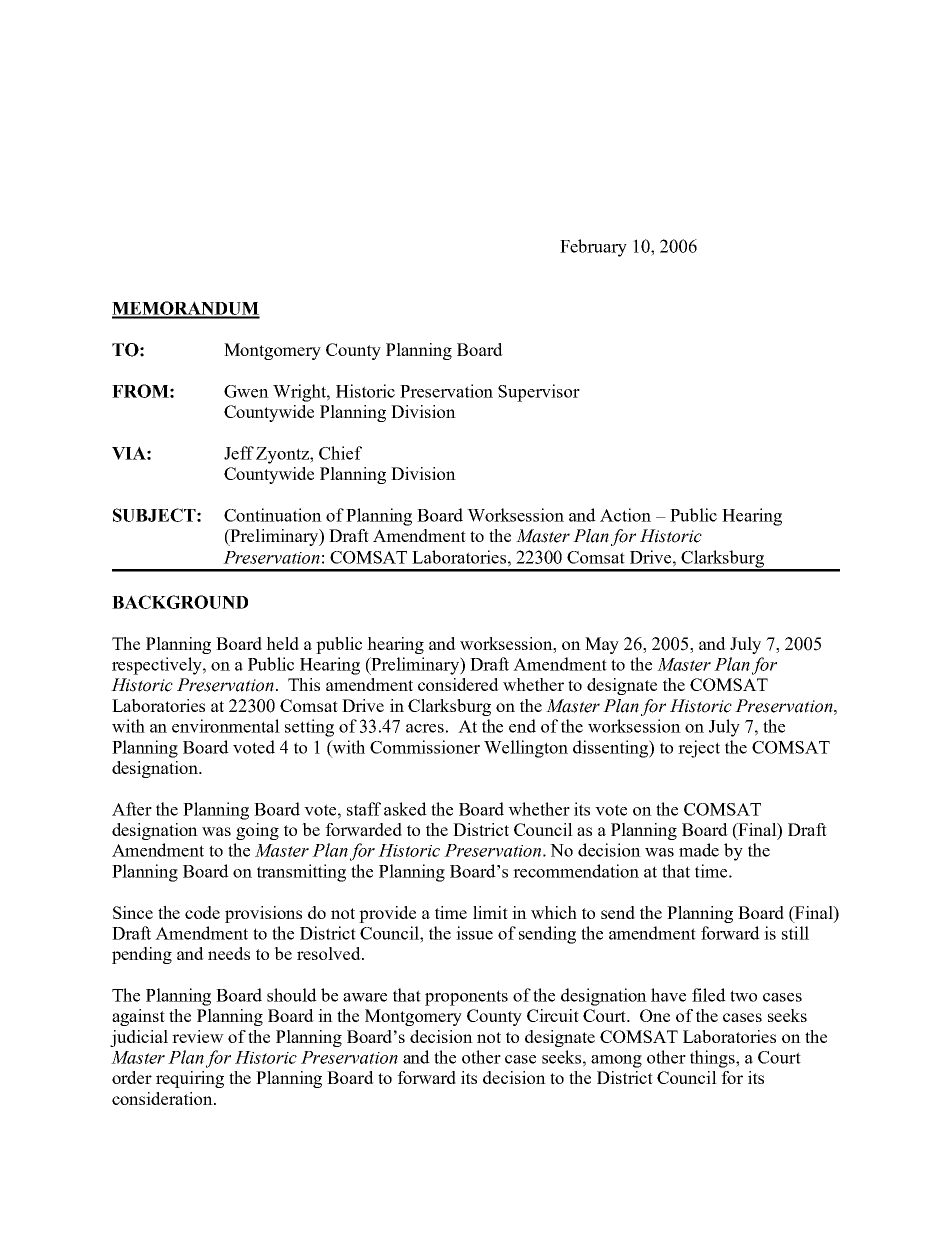  I want to click on made, so click(699, 850).
